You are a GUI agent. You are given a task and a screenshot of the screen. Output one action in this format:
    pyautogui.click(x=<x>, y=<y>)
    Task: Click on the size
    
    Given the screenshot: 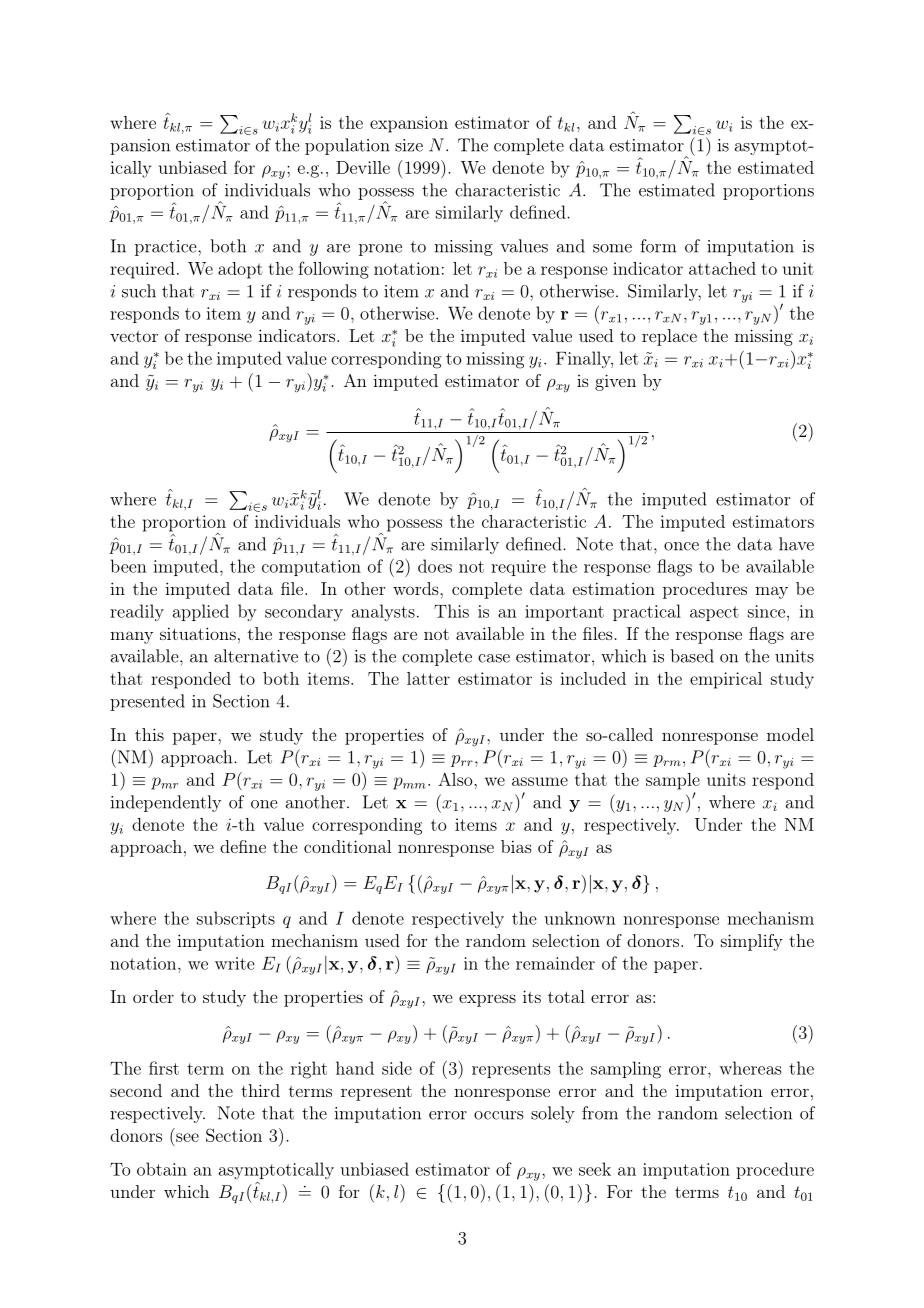 What is the action you would take?
    pyautogui.click(x=409, y=145)
